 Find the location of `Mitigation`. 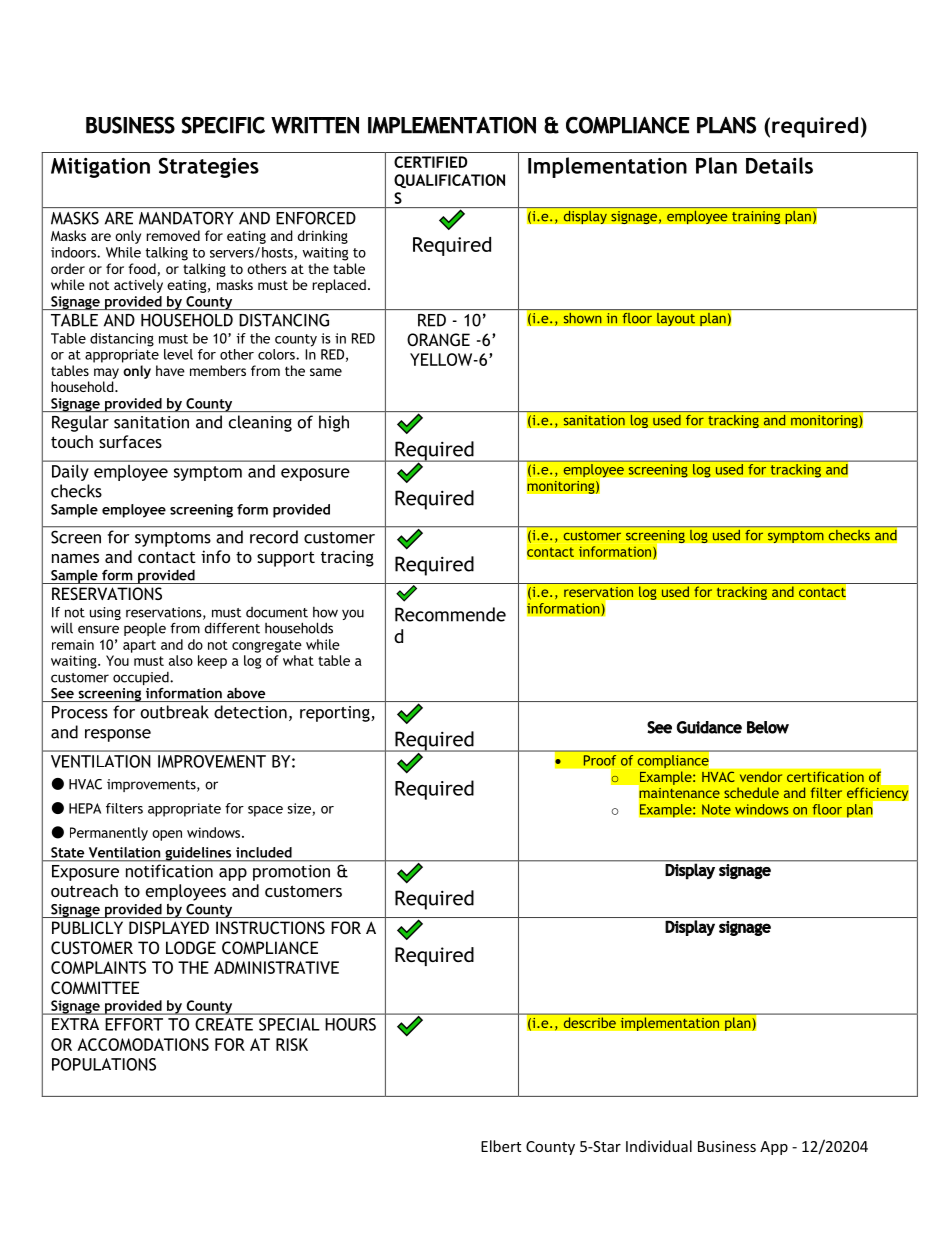

Mitigation is located at coordinates (100, 168).
